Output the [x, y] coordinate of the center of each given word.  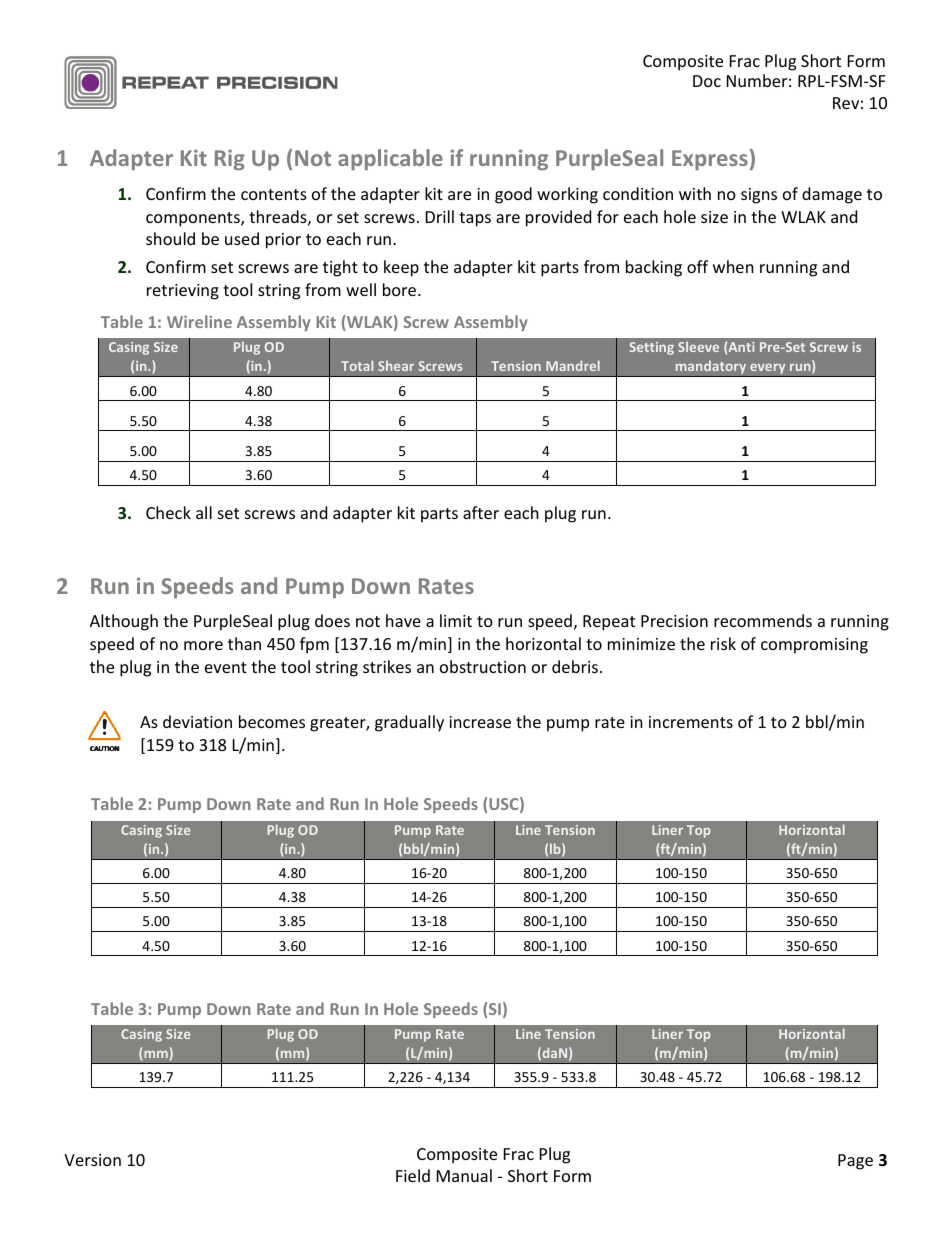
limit [456, 620]
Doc [707, 81]
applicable [390, 160]
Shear [396, 365]
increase [480, 722]
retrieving [183, 292]
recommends [763, 620]
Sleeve [698, 346]
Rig [230, 160]
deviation [197, 721]
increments [691, 722]
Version [92, 1160]
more [203, 645]
